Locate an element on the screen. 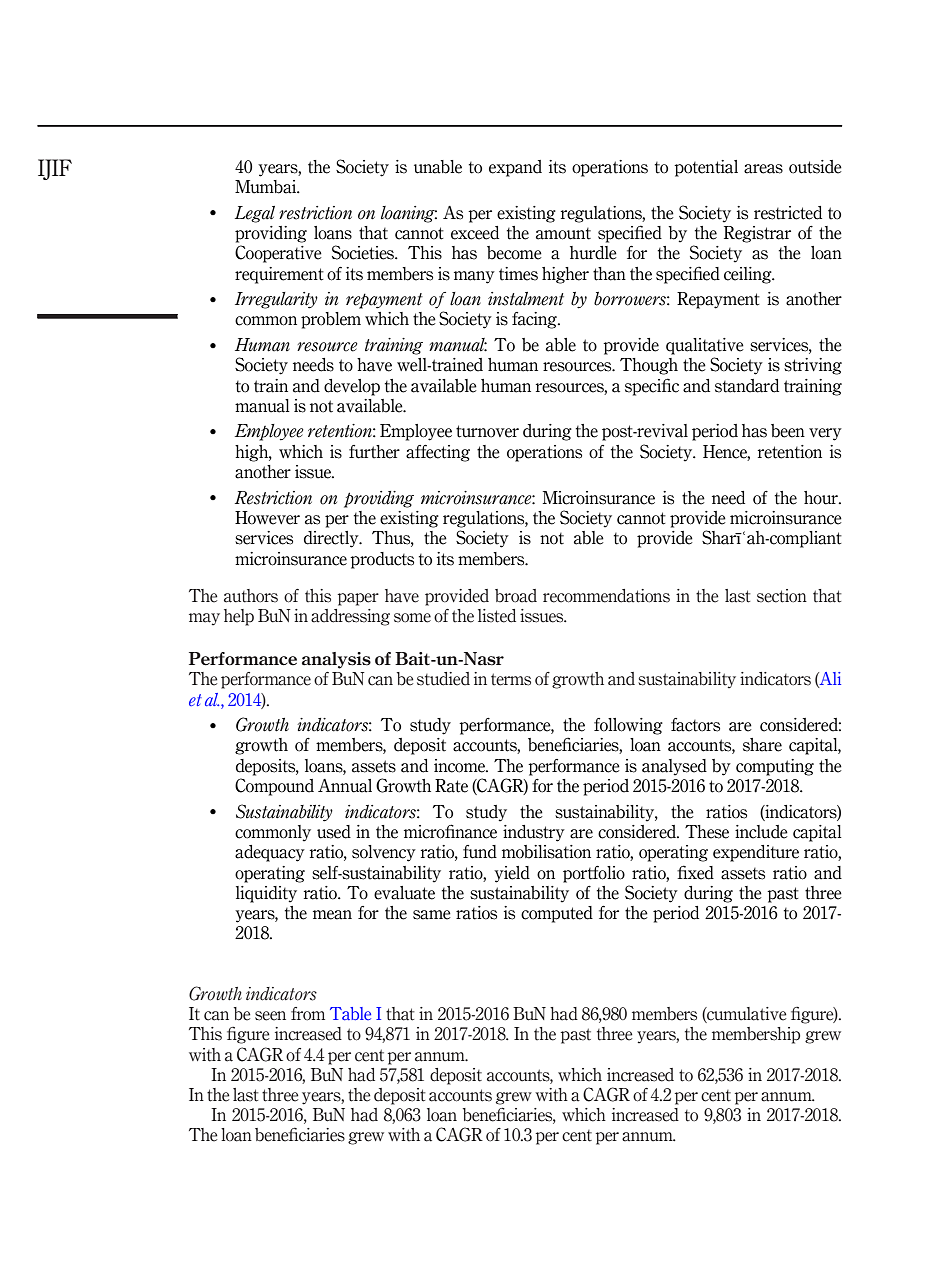 Image resolution: width=933 pixels, height=1288 pixels. Compound is located at coordinates (274, 787).
